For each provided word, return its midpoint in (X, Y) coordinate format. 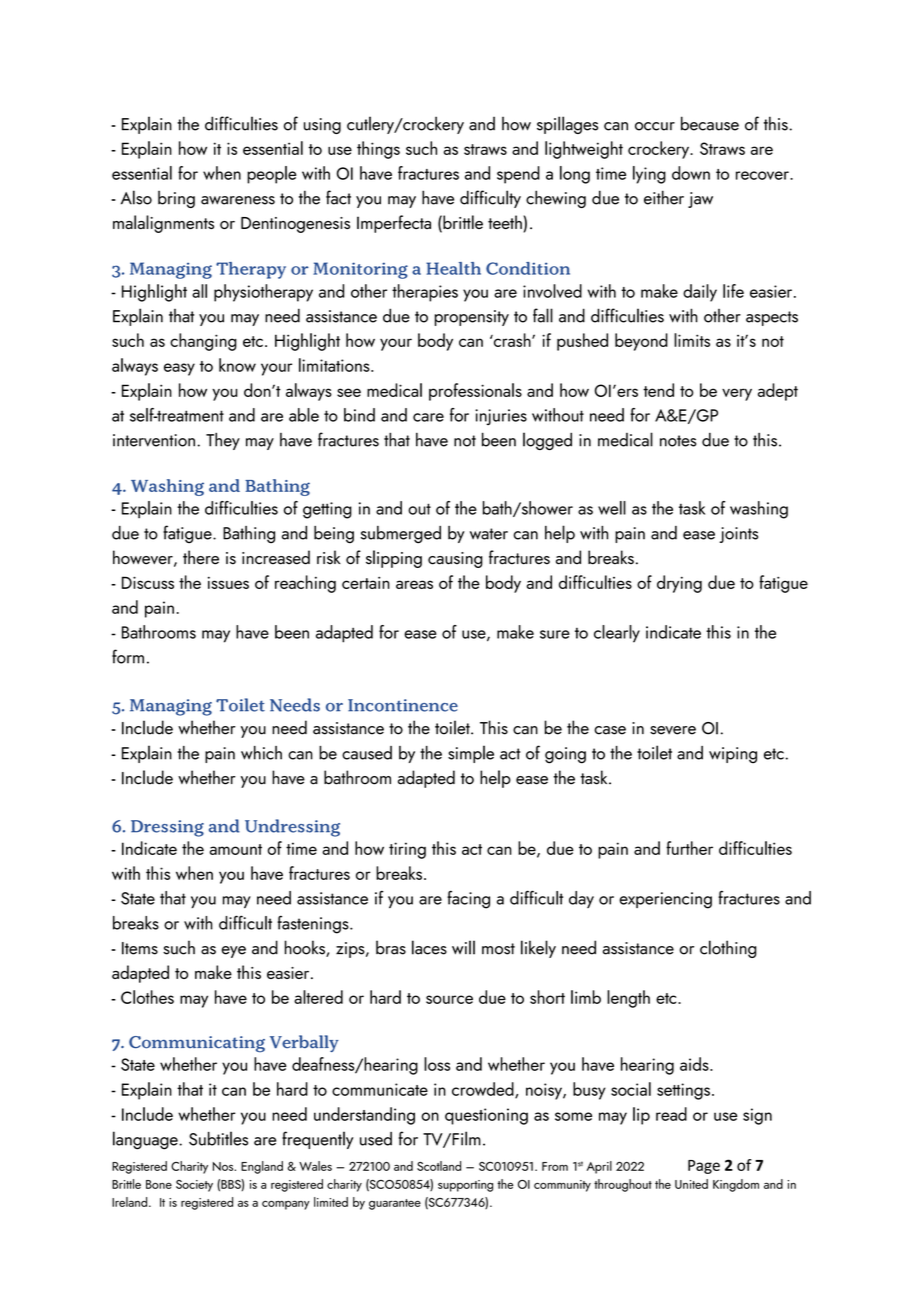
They (223, 441)
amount (236, 849)
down (691, 173)
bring (176, 199)
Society (194, 1186)
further (689, 848)
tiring (407, 850)
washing (759, 510)
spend (518, 175)
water (489, 534)
